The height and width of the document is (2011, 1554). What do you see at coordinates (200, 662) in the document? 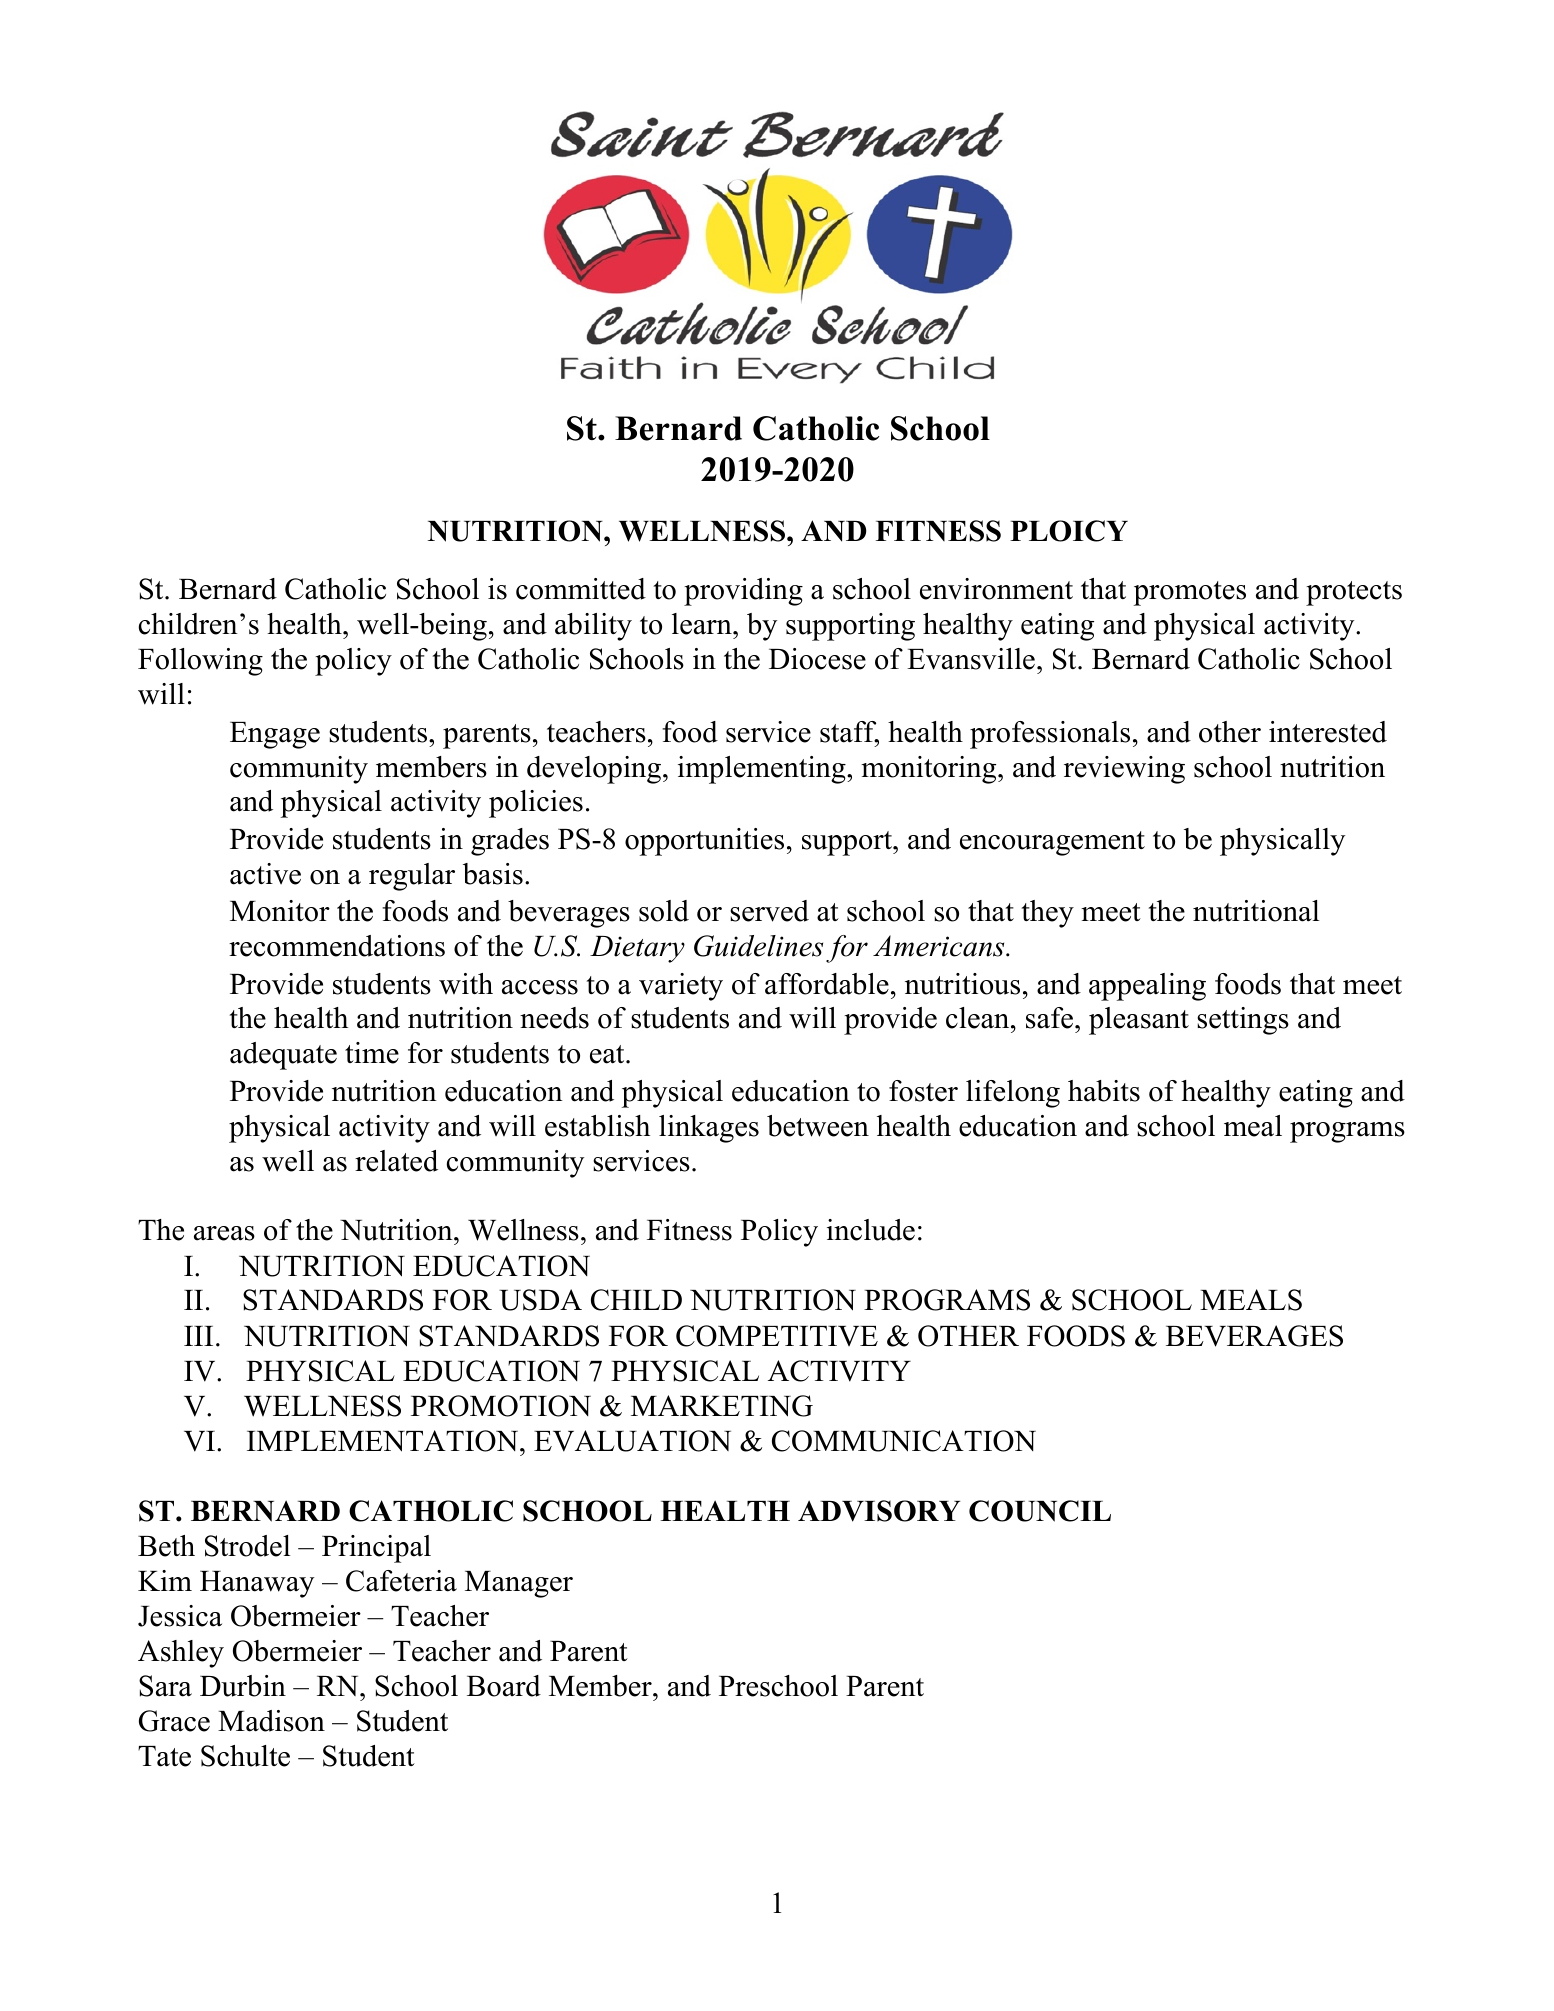
I see `Following` at bounding box center [200, 662].
